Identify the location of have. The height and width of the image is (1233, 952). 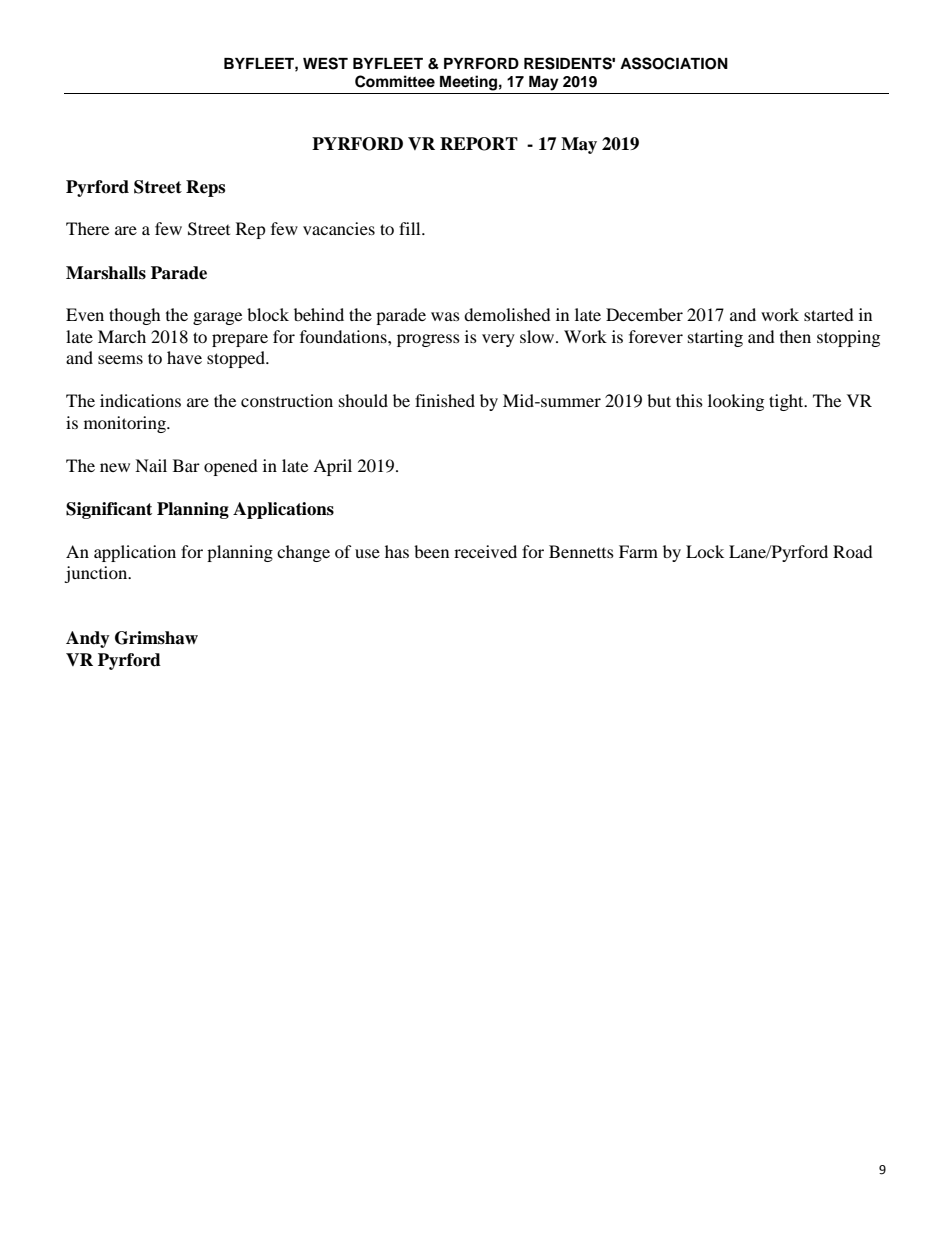
(184, 357).
